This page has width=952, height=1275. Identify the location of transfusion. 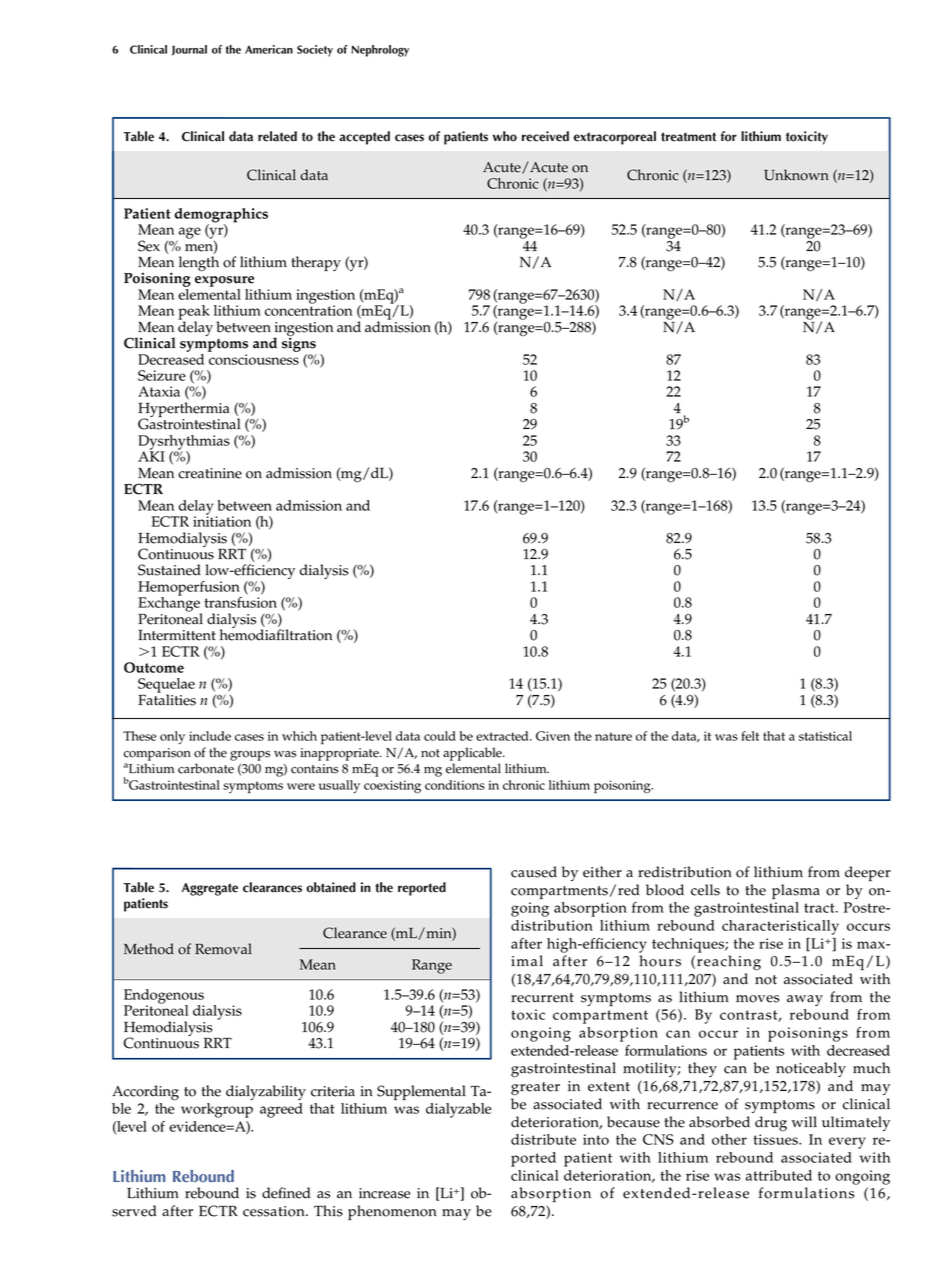
(240, 602).
